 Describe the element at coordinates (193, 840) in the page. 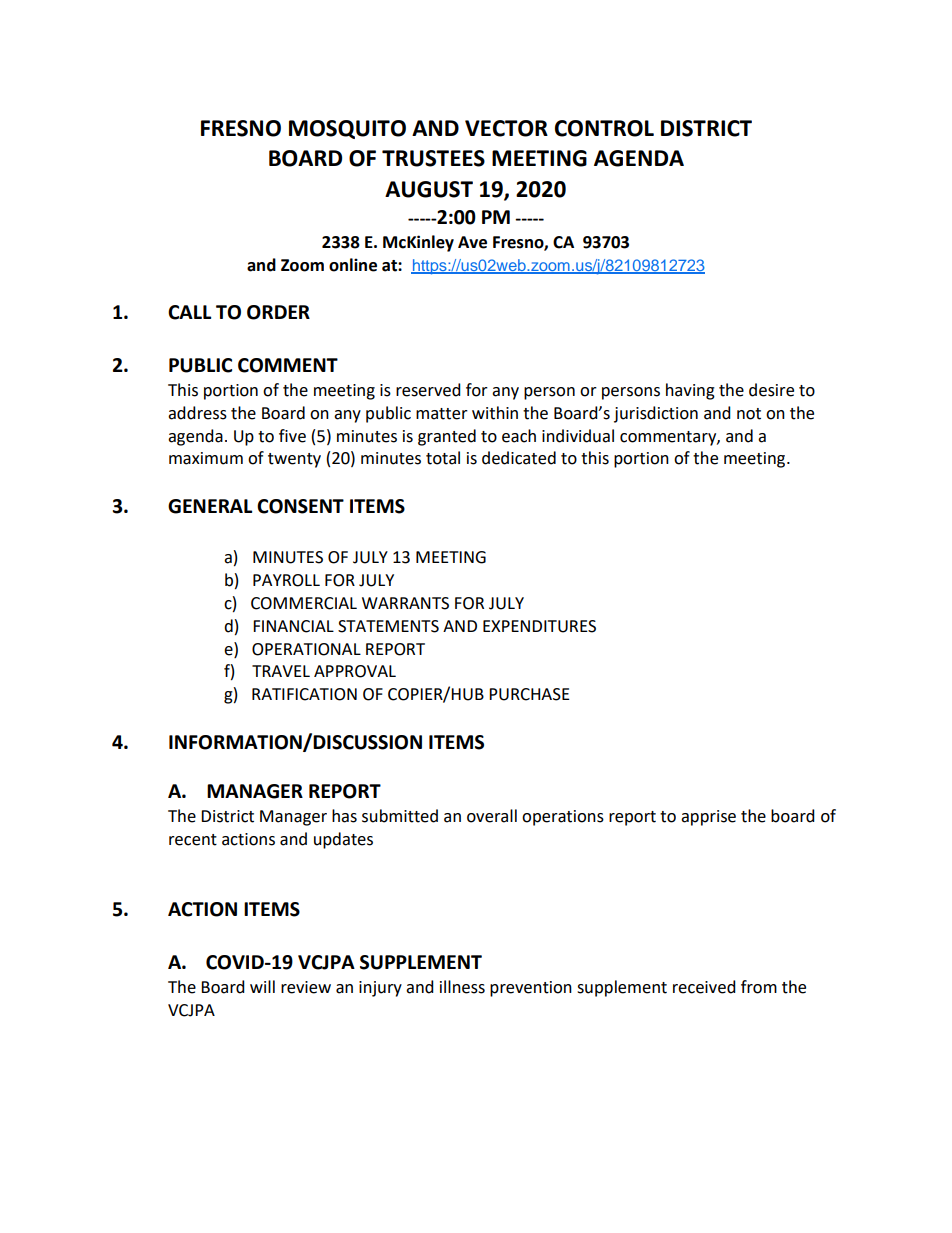

I see `recent` at that location.
